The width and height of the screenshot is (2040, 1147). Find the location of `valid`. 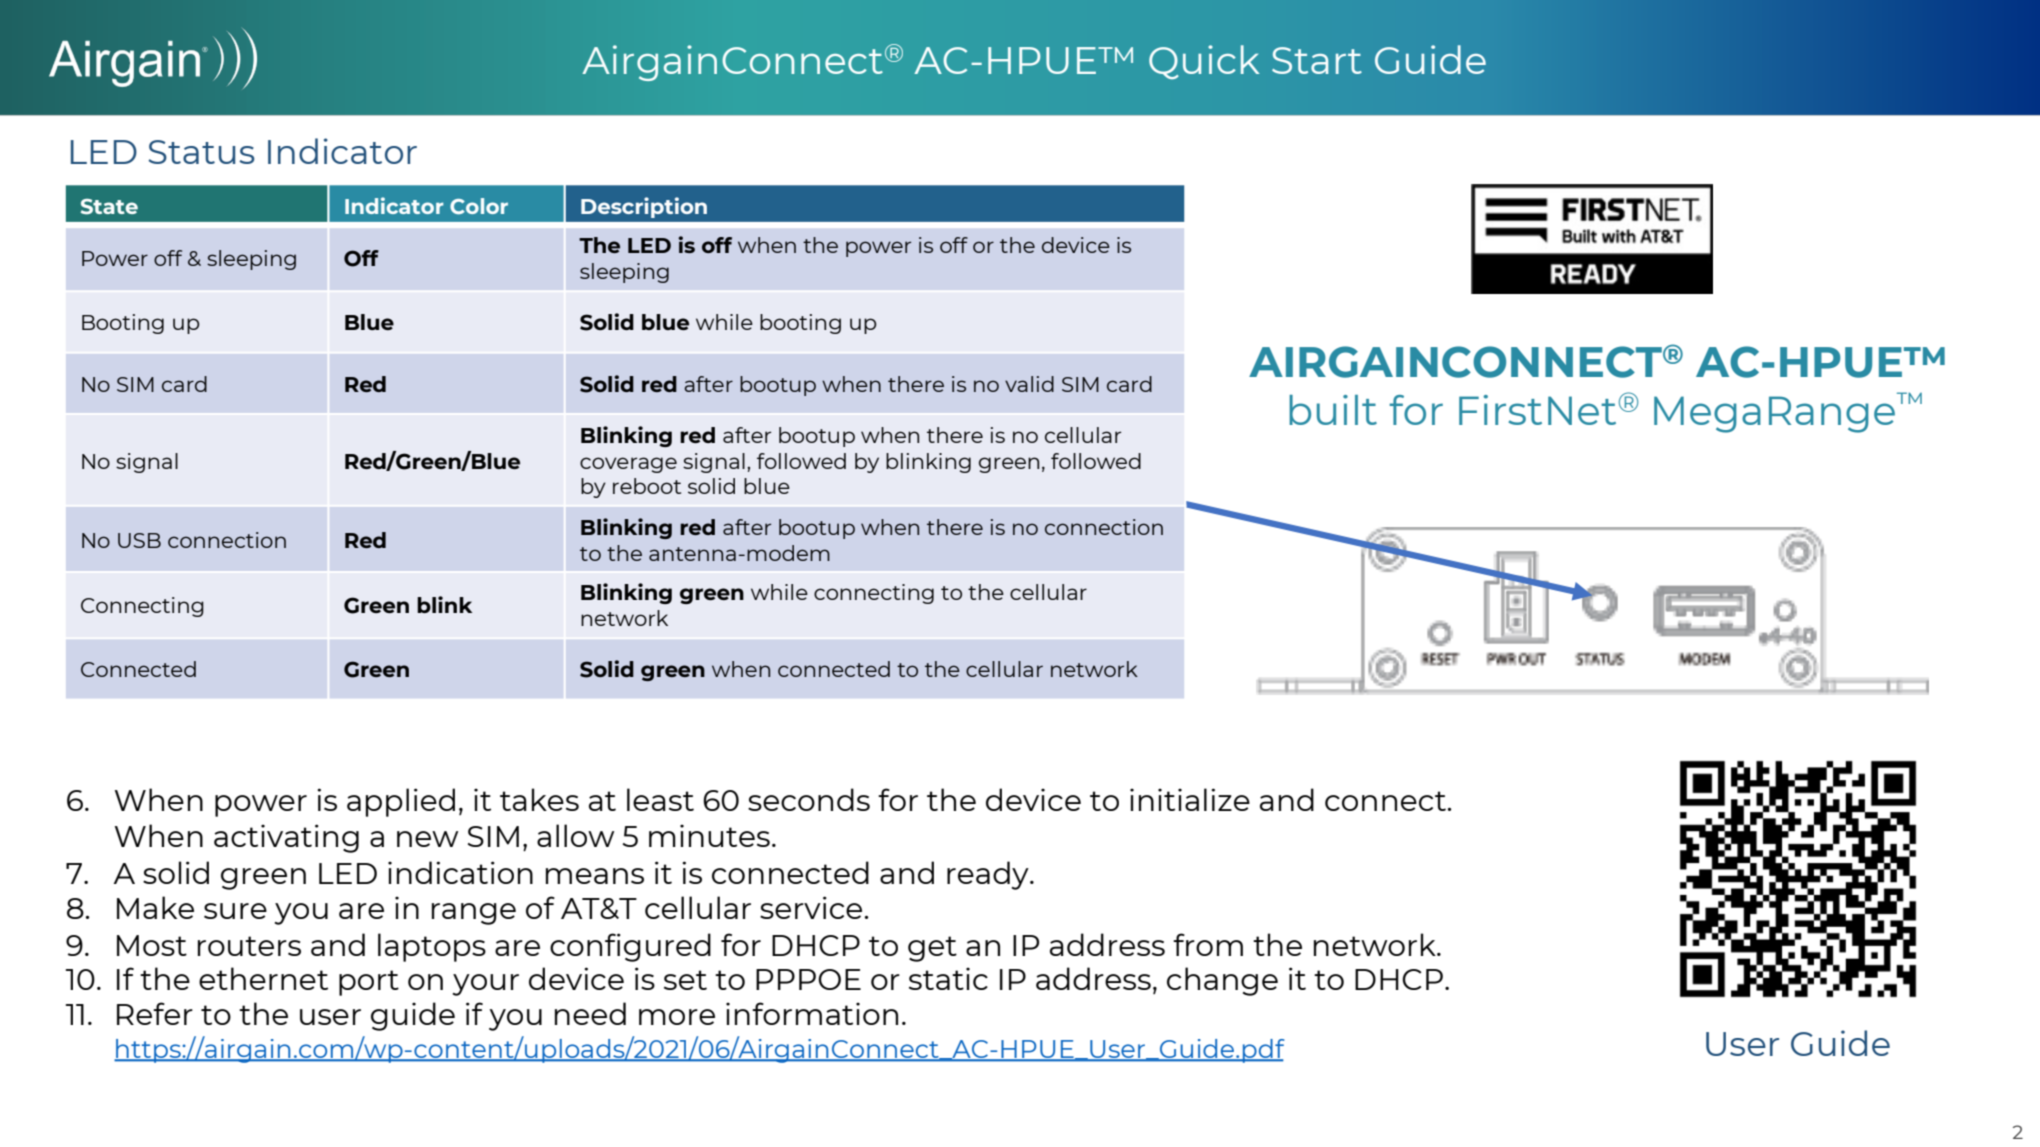

valid is located at coordinates (1029, 384).
